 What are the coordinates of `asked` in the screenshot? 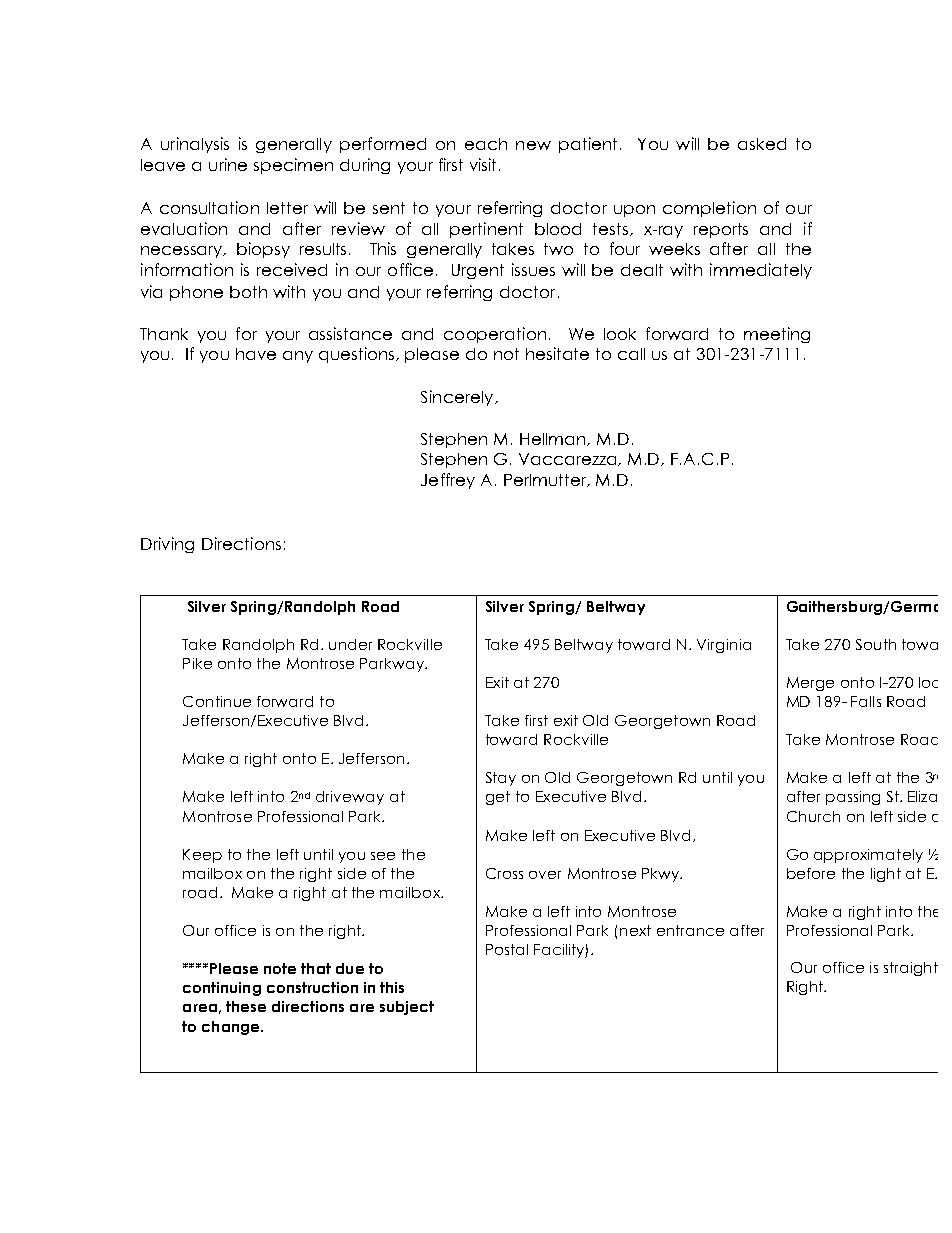 It's located at (762, 144).
